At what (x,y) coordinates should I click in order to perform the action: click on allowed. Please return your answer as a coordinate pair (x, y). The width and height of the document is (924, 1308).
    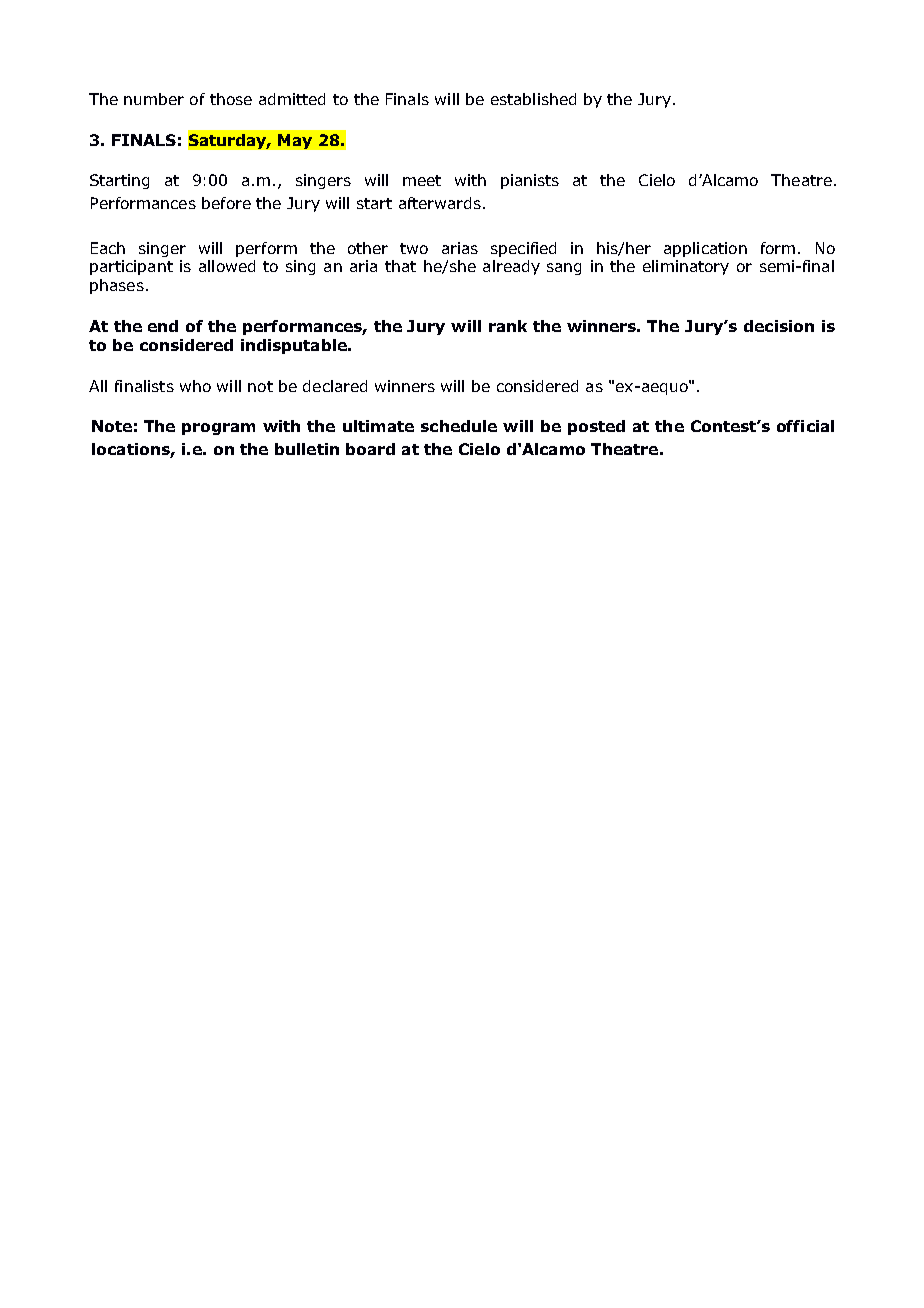
    Looking at the image, I should click on (227, 266).
